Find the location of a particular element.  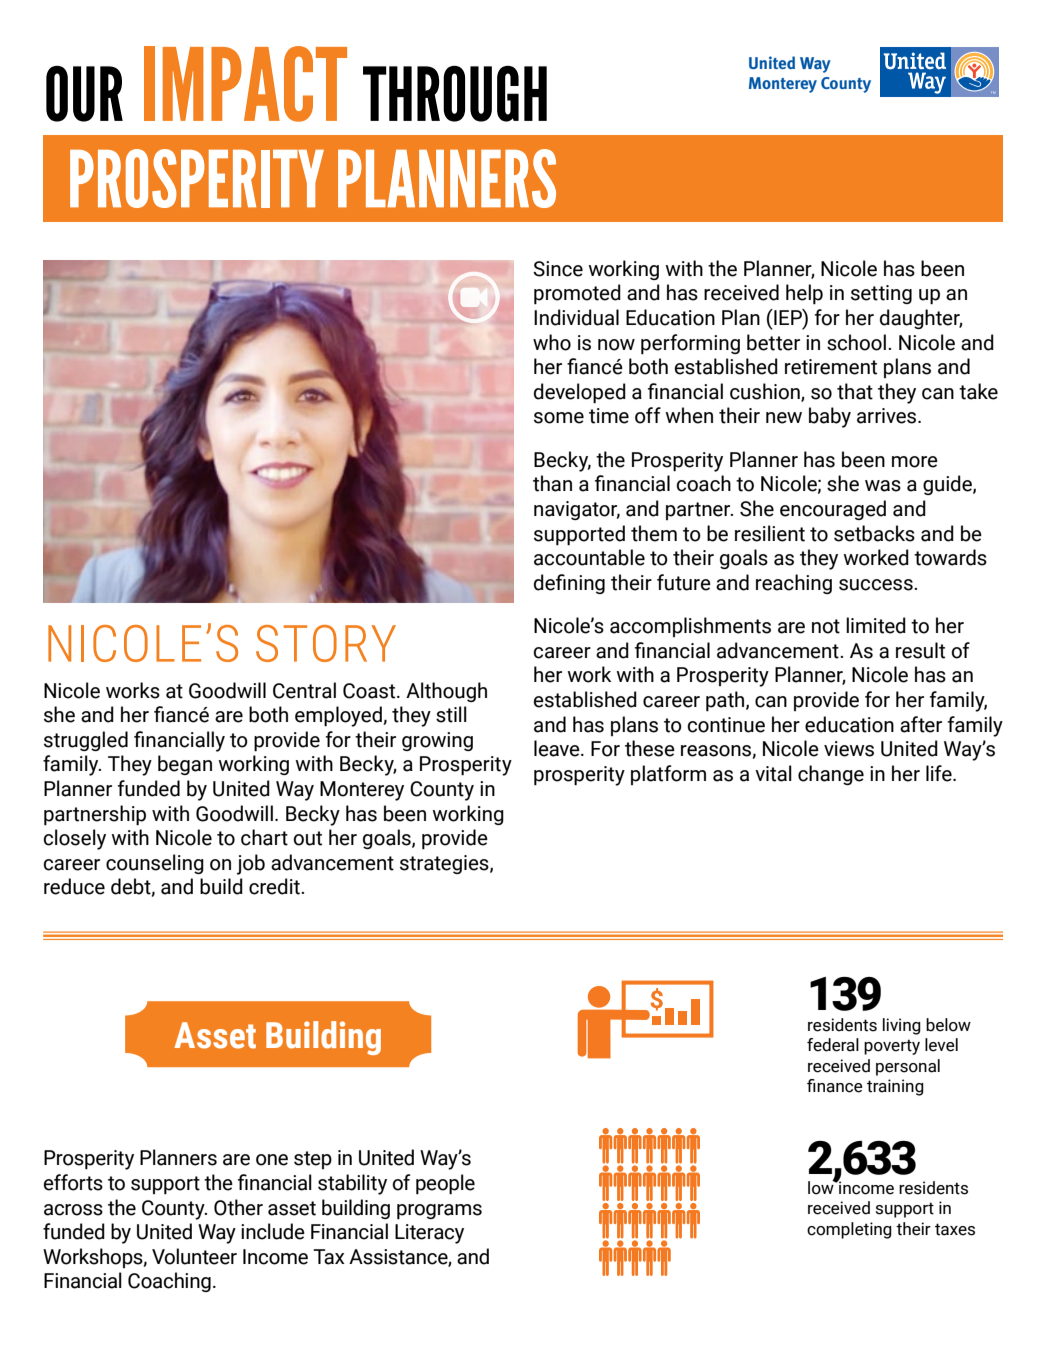

STORY is located at coordinates (326, 643).
